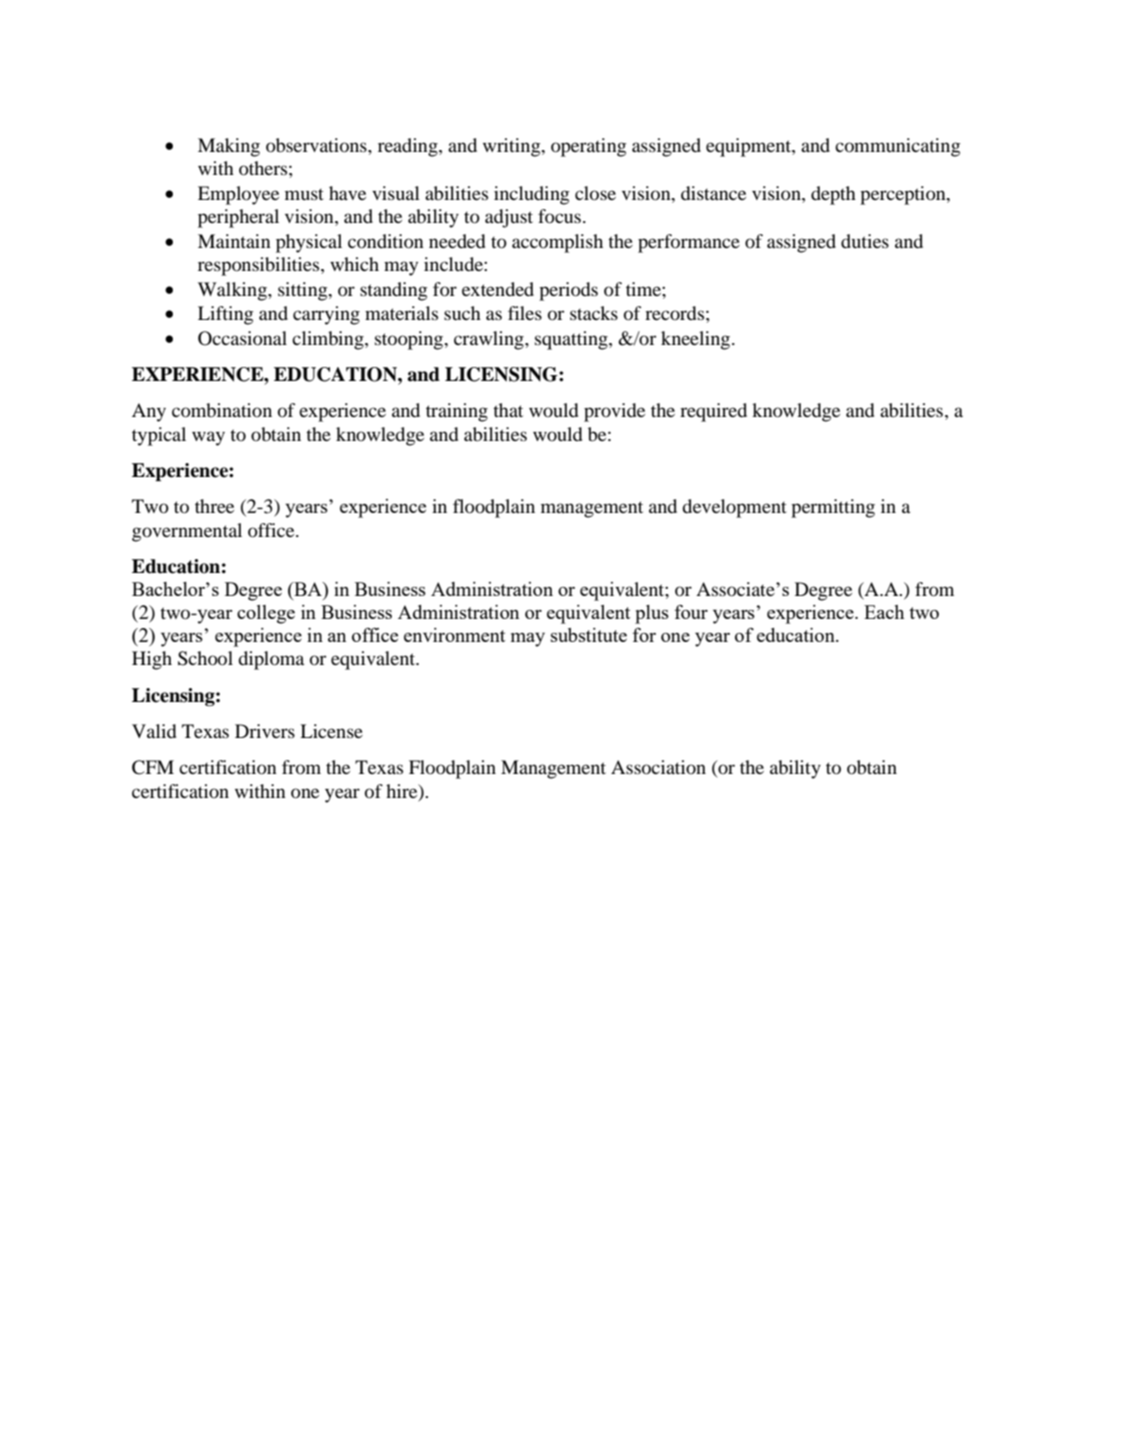 This screenshot has width=1121, height=1451. I want to click on writing, so click(513, 147).
